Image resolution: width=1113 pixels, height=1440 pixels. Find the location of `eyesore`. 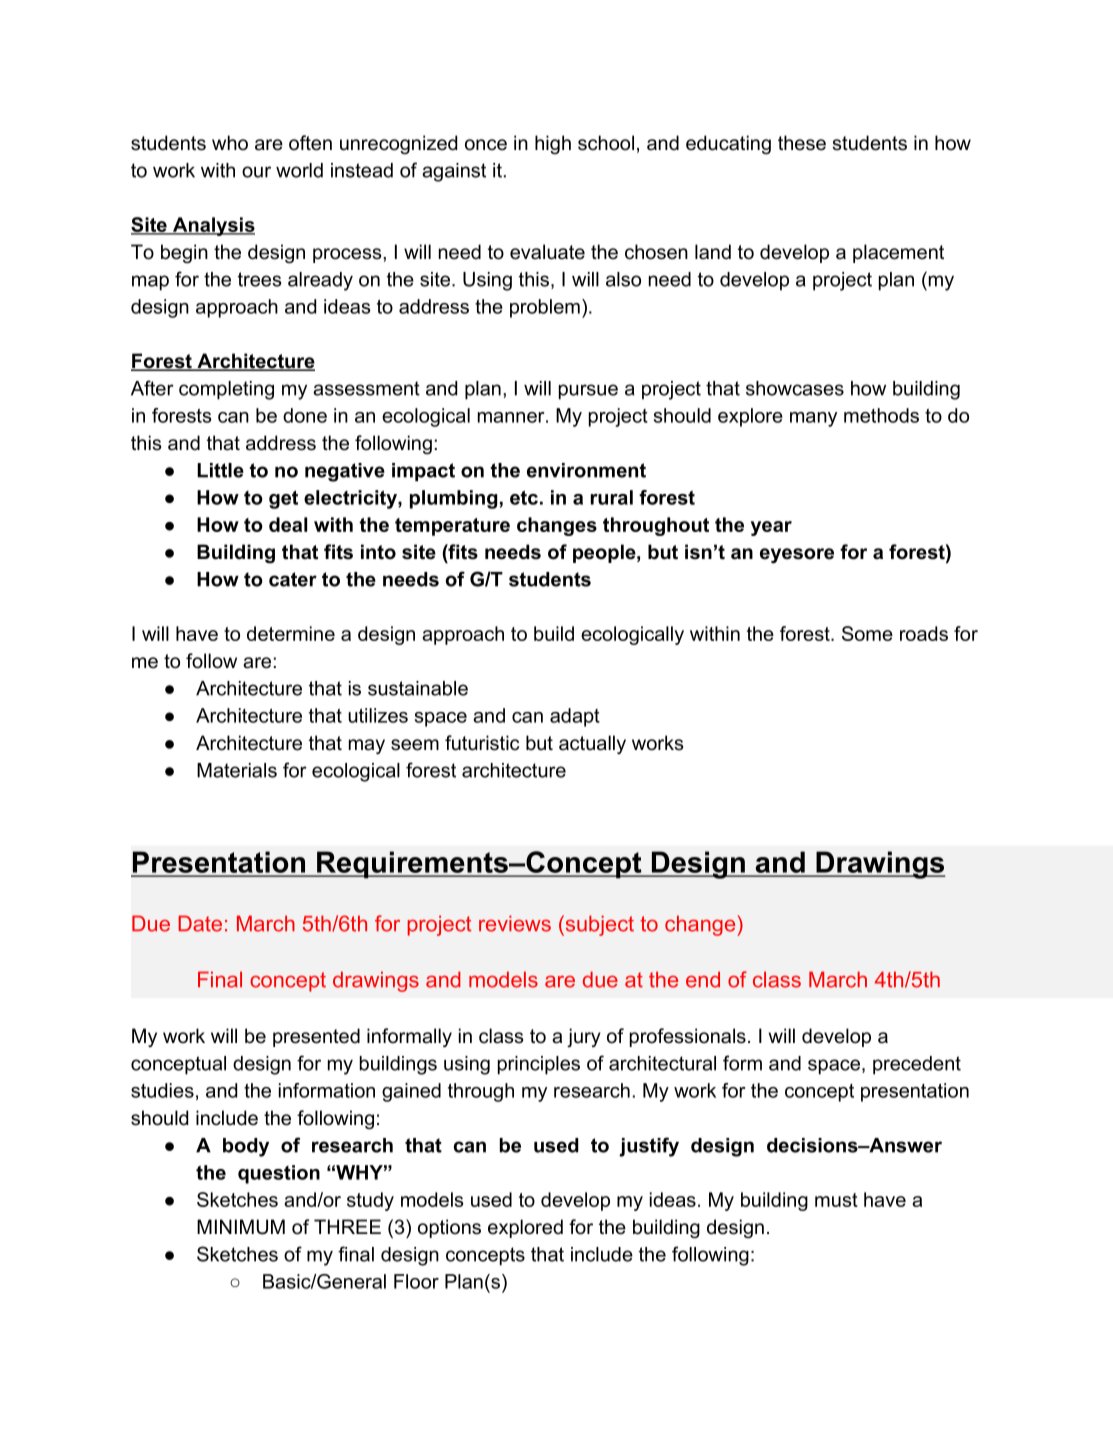

eyesore is located at coordinates (797, 555).
